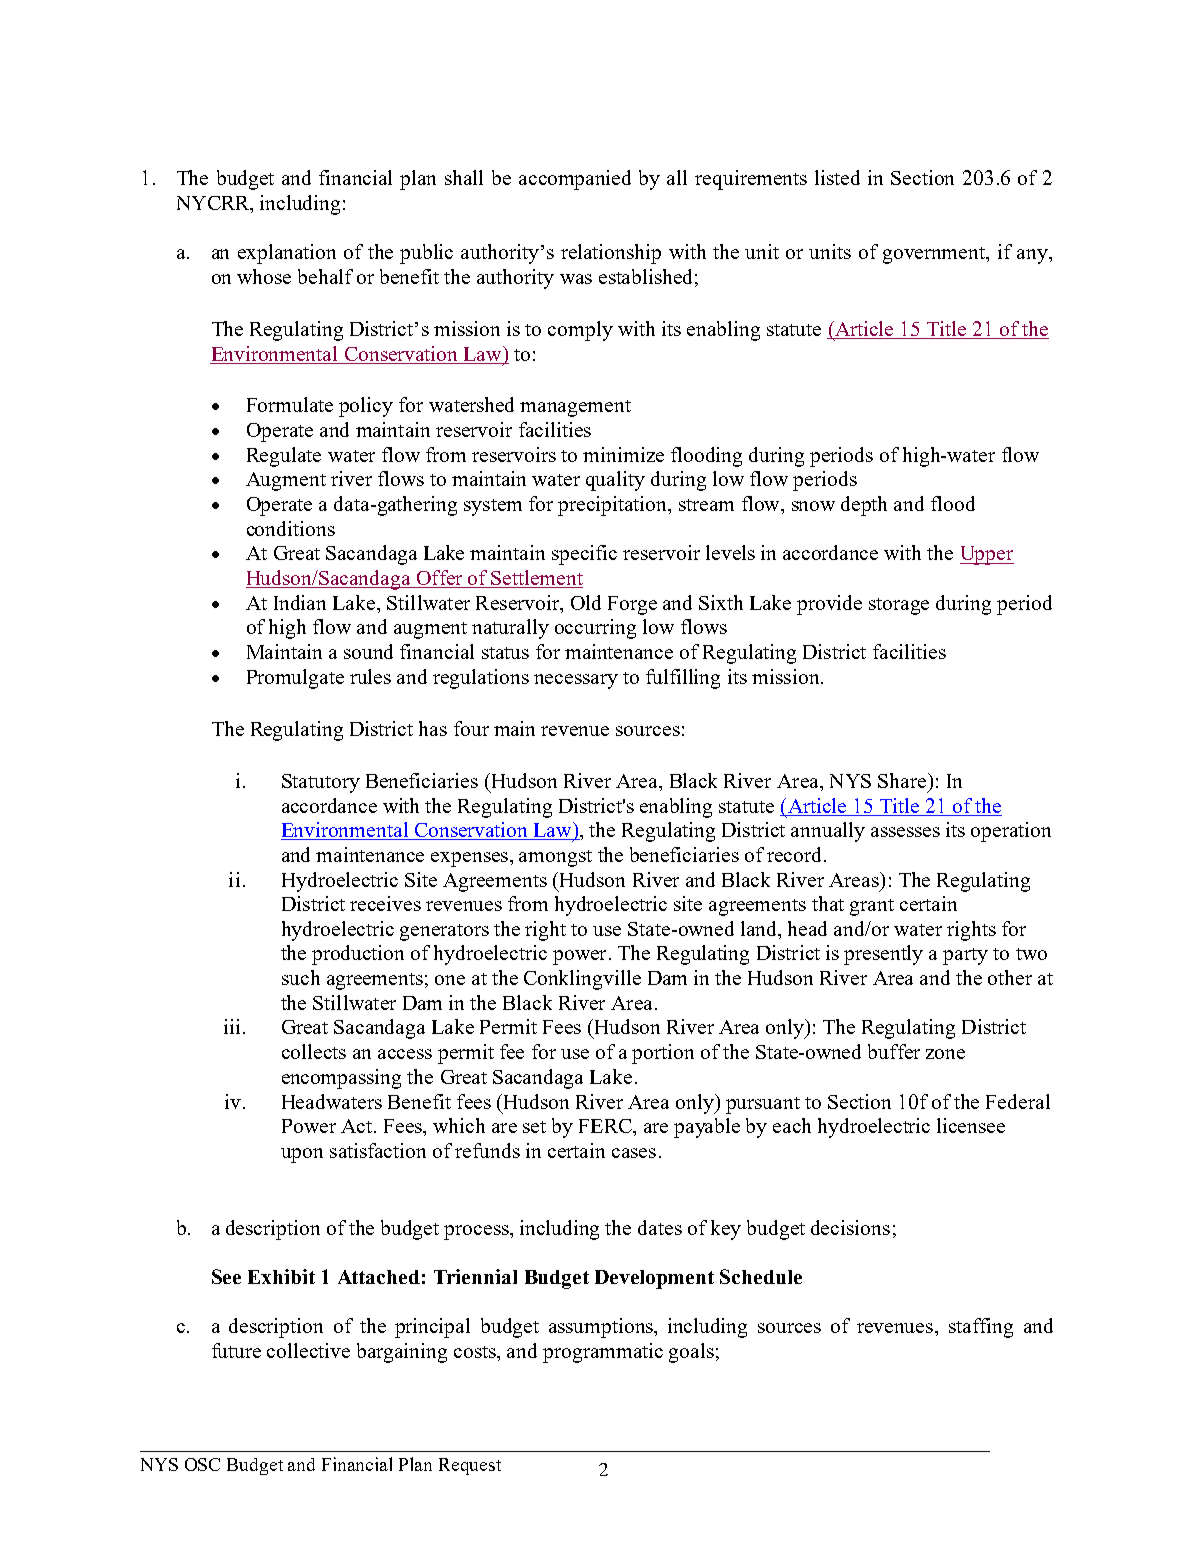 This screenshot has height=1545, width=1194. I want to click on collective, so click(308, 1350).
